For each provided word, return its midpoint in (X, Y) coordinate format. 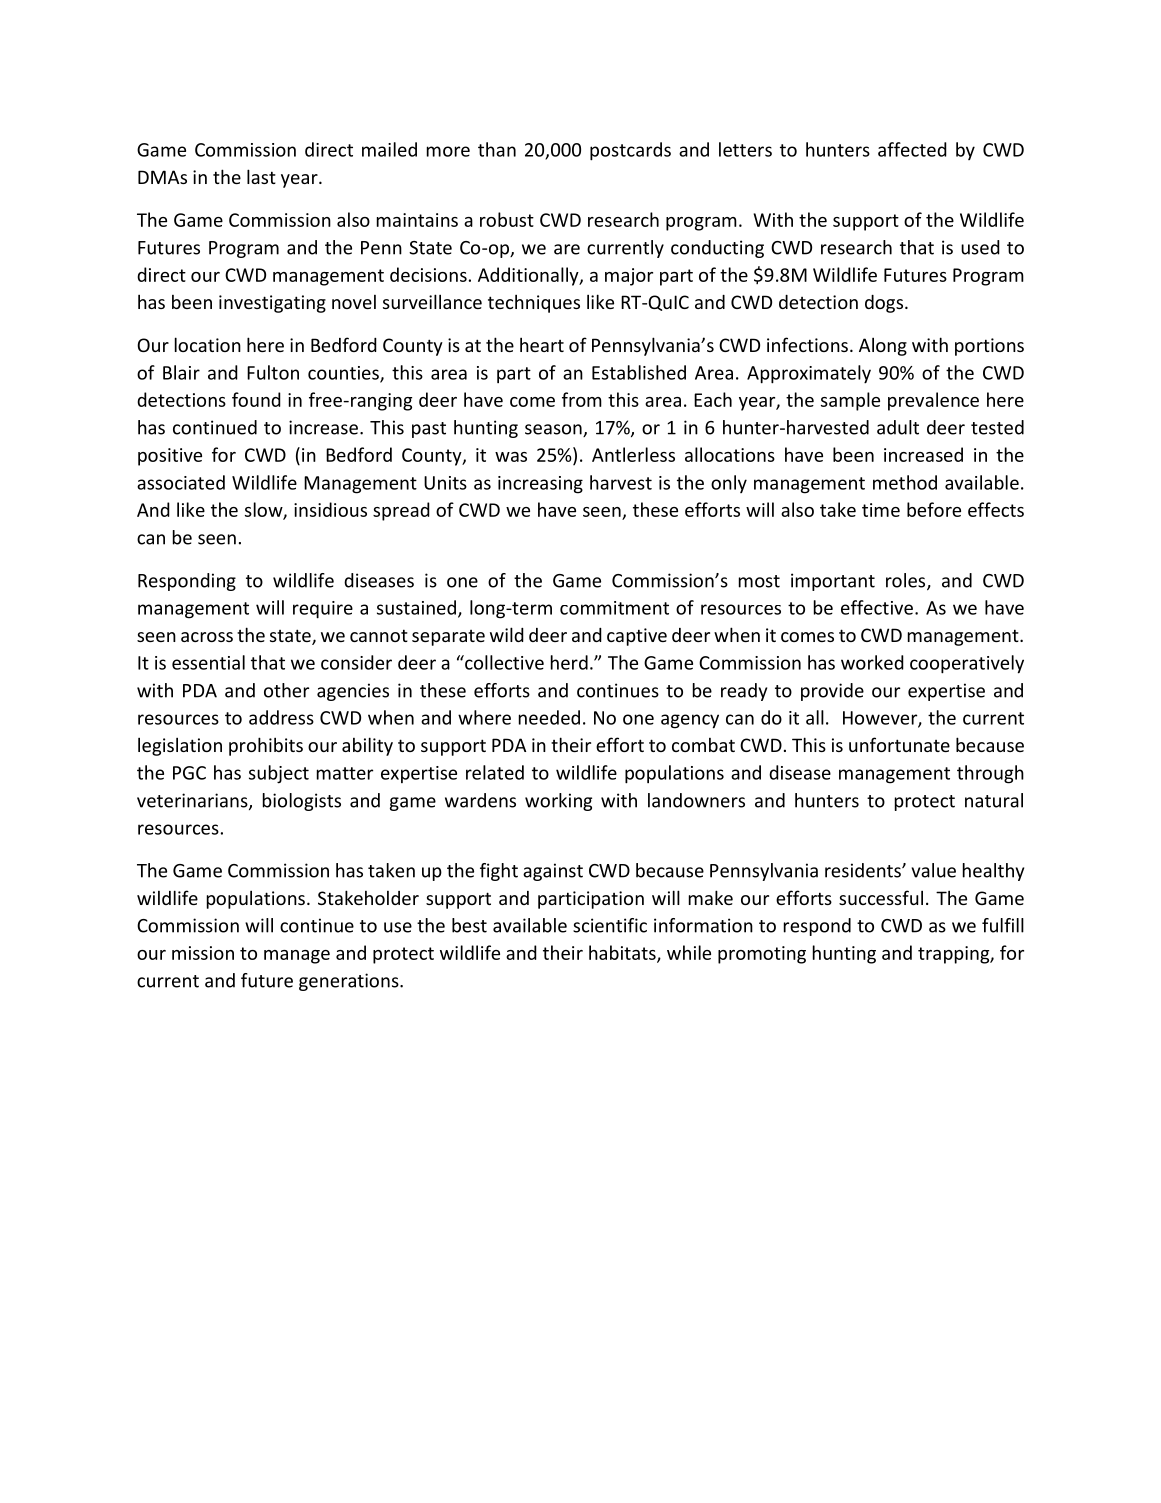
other (286, 690)
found (256, 399)
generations (350, 982)
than (497, 149)
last (261, 176)
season (554, 430)
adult (898, 427)
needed (549, 717)
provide (832, 692)
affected (912, 149)
